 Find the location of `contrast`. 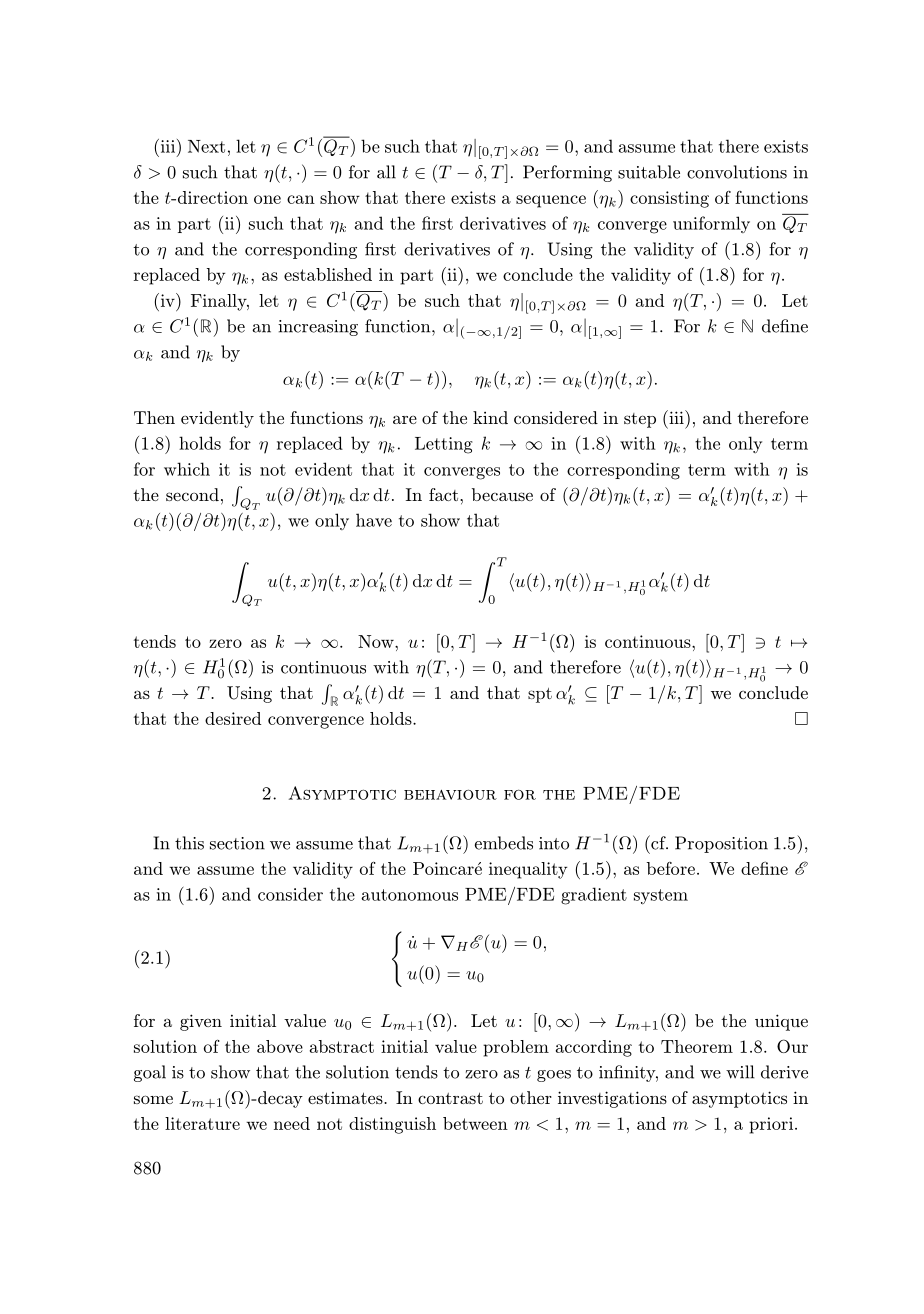

contrast is located at coordinates (450, 1098).
